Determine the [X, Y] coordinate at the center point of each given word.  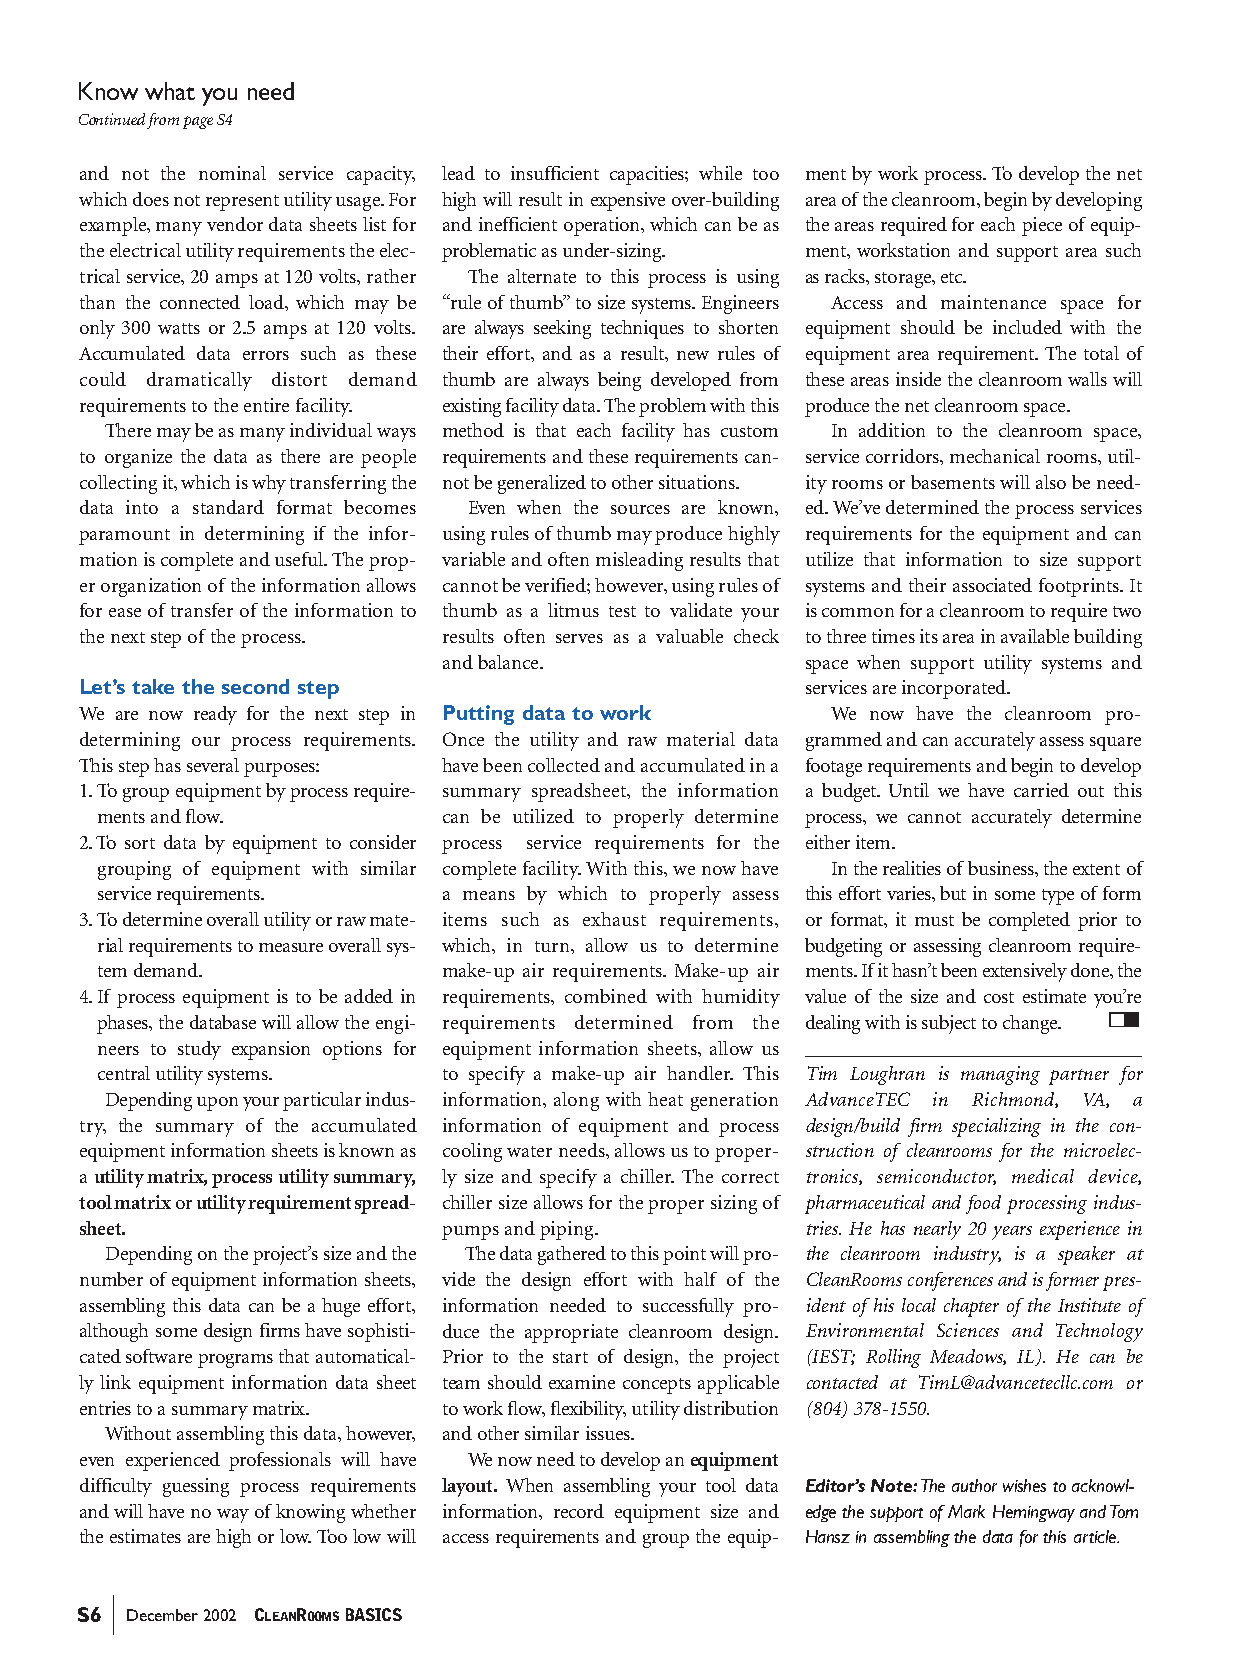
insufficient [555, 173]
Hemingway [1034, 1513]
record [579, 1511]
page [198, 122]
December [162, 1615]
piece [1042, 226]
